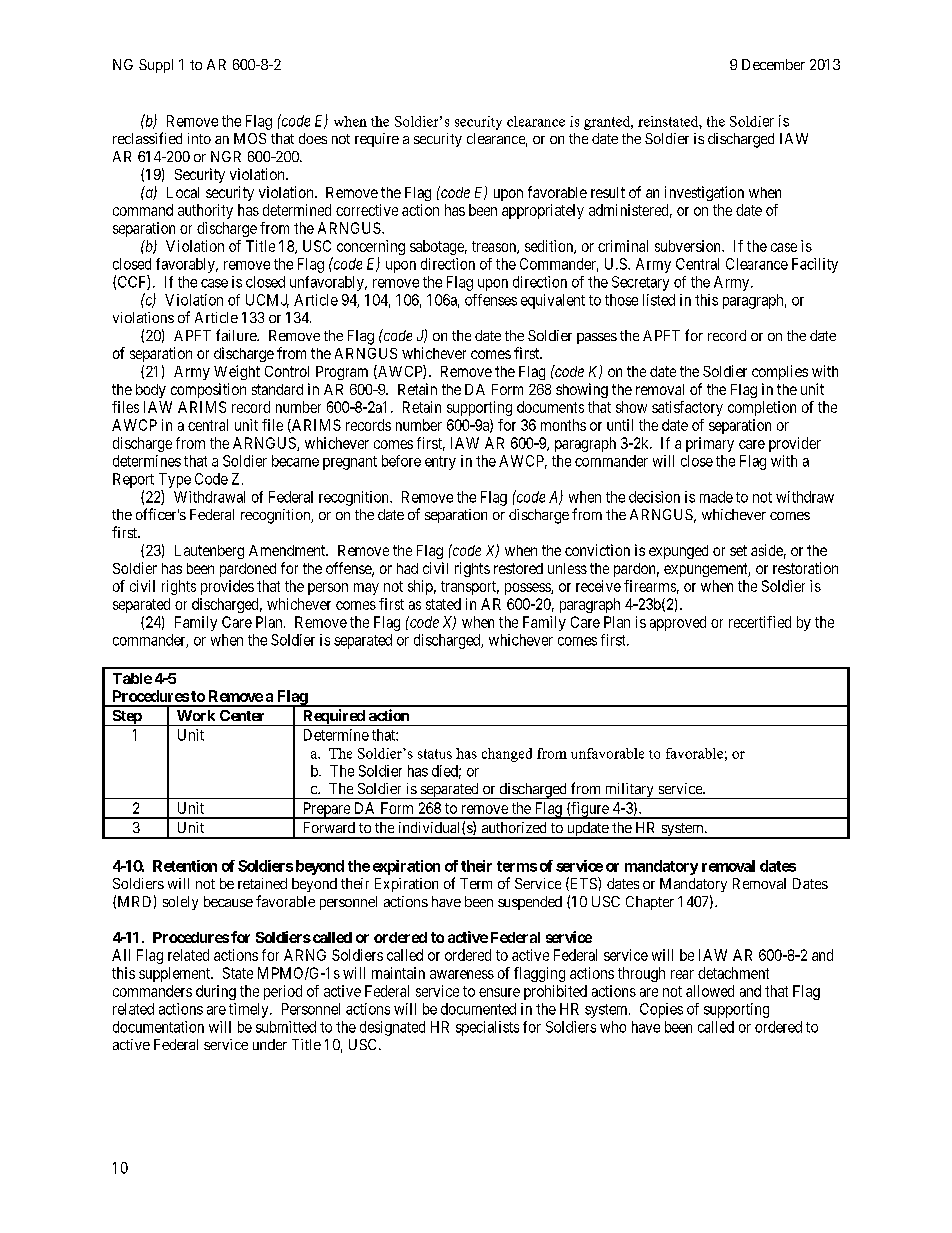 The image size is (952, 1233). What do you see at coordinates (738, 550) in the document?
I see `set` at bounding box center [738, 550].
